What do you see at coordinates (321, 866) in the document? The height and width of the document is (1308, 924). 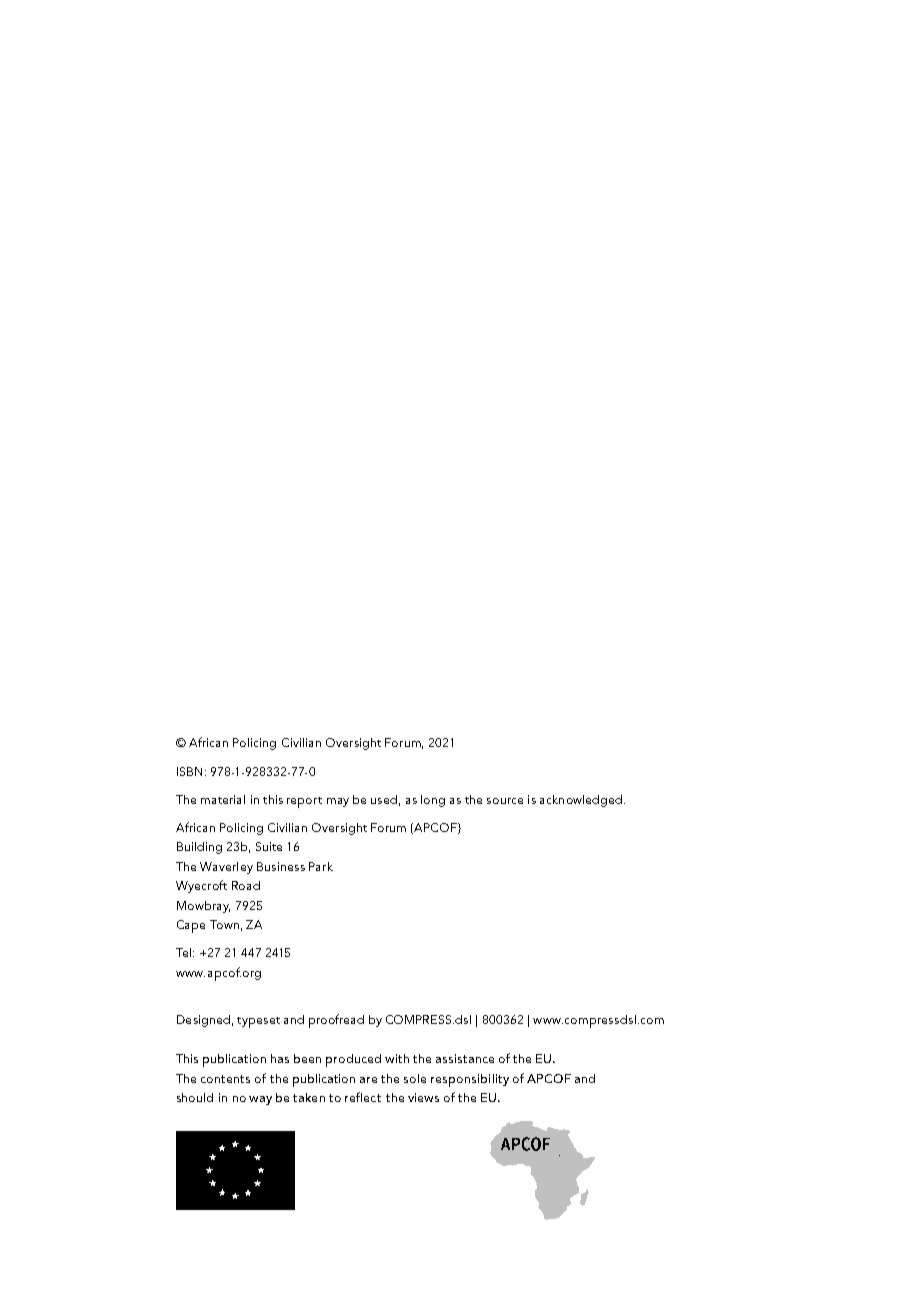 I see `Park` at bounding box center [321, 866].
